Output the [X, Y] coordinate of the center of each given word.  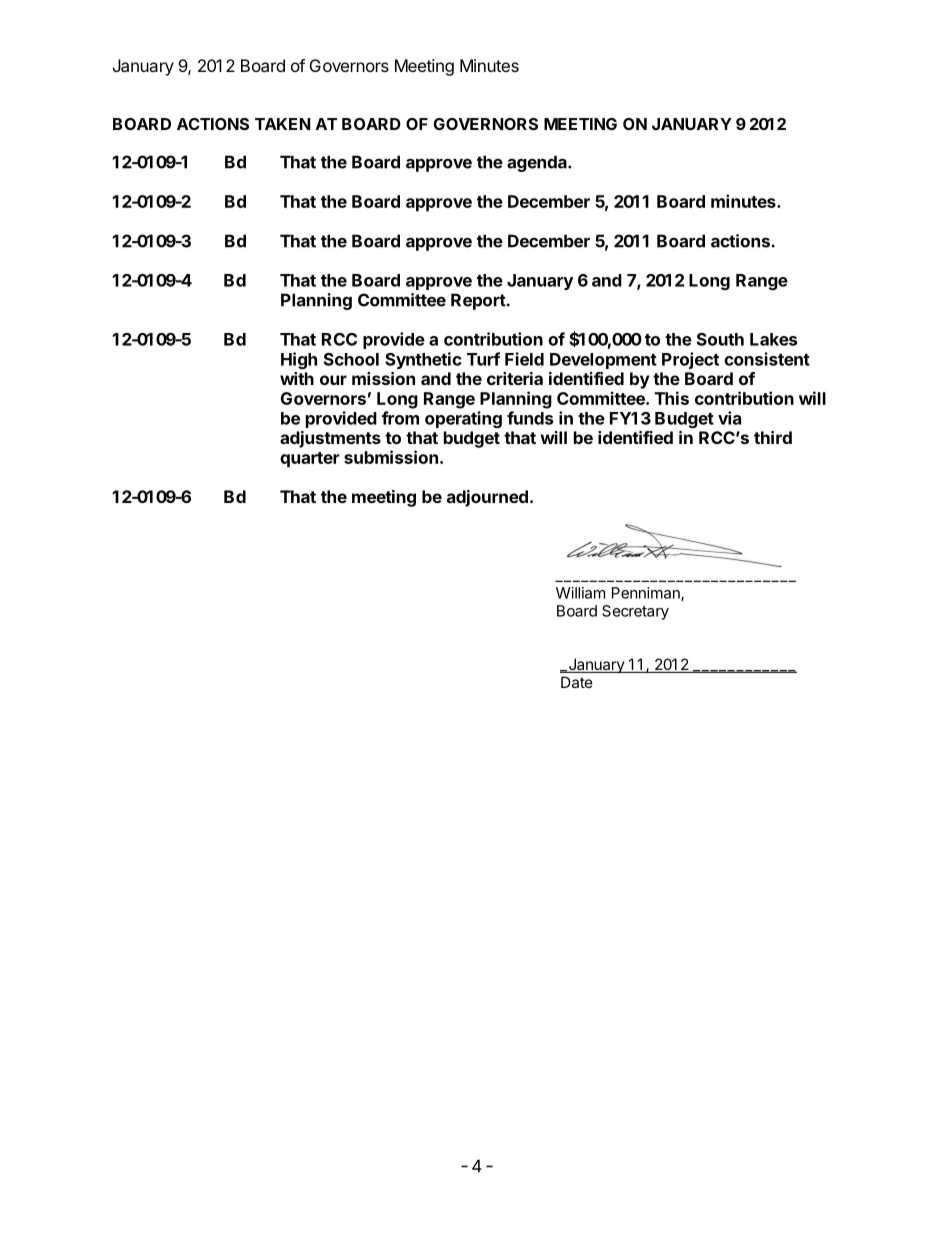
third [773, 437]
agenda [538, 163]
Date [577, 682]
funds [530, 418]
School [351, 359]
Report [478, 301]
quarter [309, 460]
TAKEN [282, 124]
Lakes [773, 339]
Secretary [635, 612]
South [720, 339]
